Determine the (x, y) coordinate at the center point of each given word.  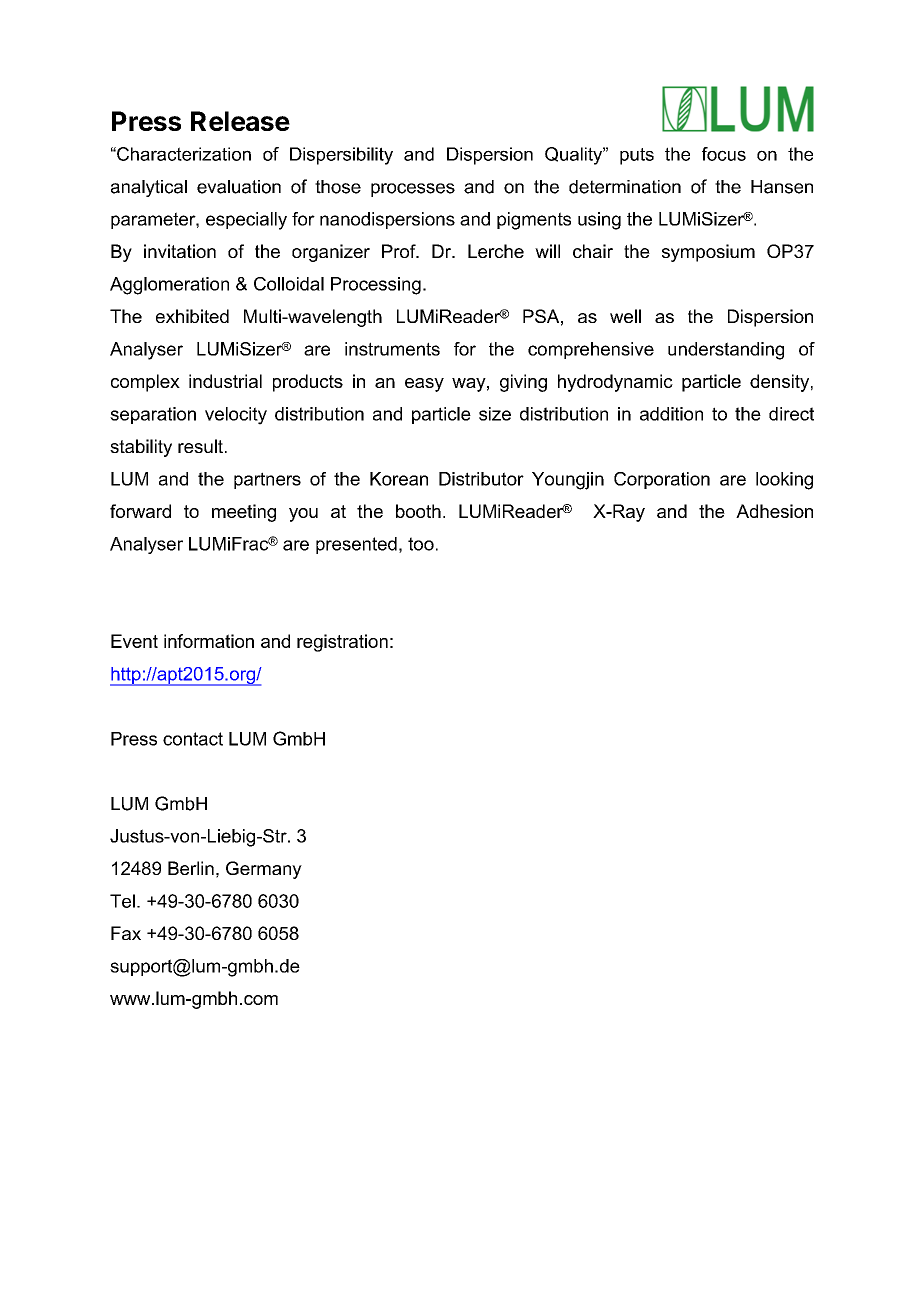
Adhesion (774, 511)
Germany (264, 870)
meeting (244, 513)
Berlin (191, 868)
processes (413, 190)
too (421, 544)
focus (724, 154)
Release (240, 121)
